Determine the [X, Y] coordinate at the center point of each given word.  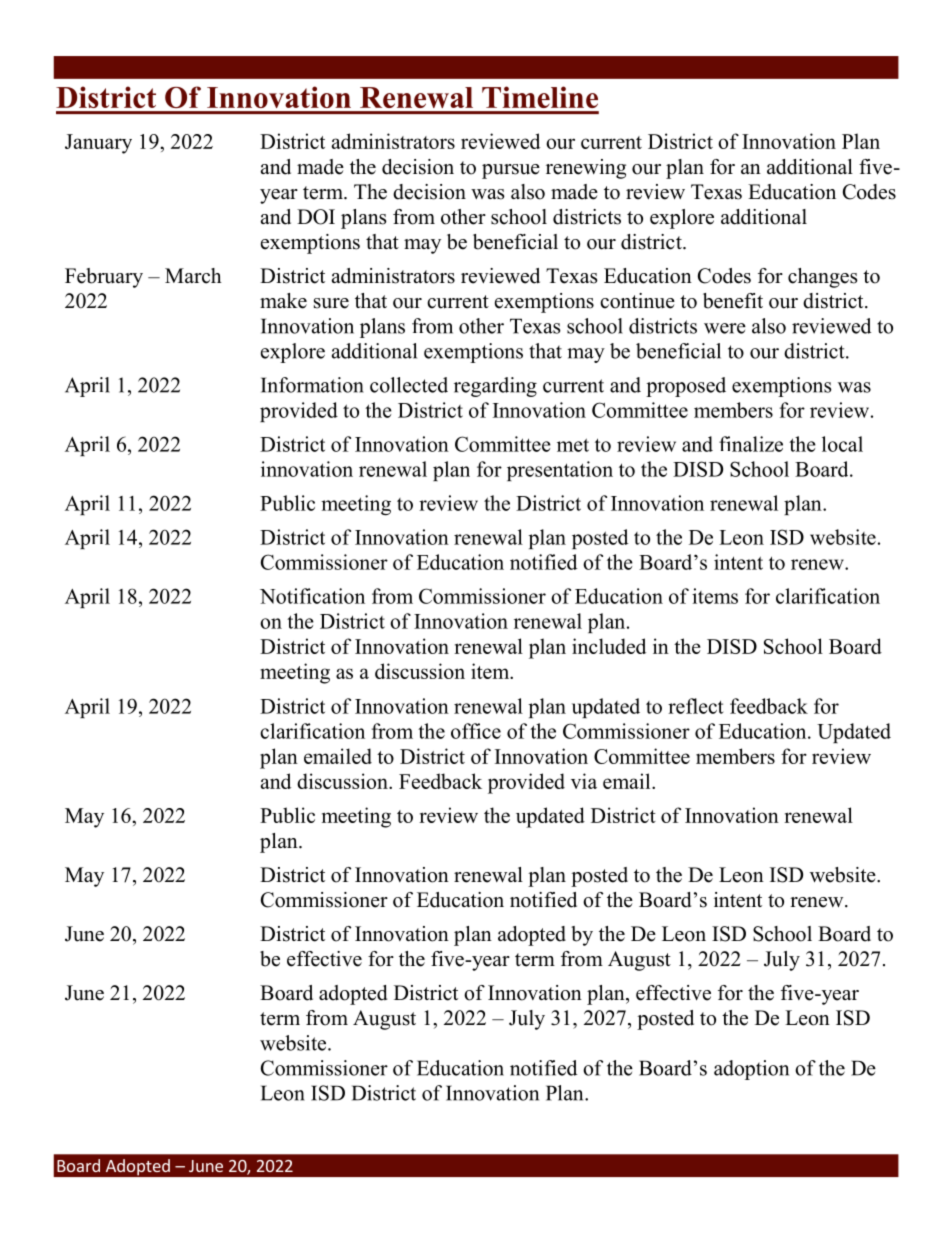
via [584, 781]
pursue [511, 171]
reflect [696, 706]
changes [823, 278]
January [98, 144]
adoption [751, 1070]
